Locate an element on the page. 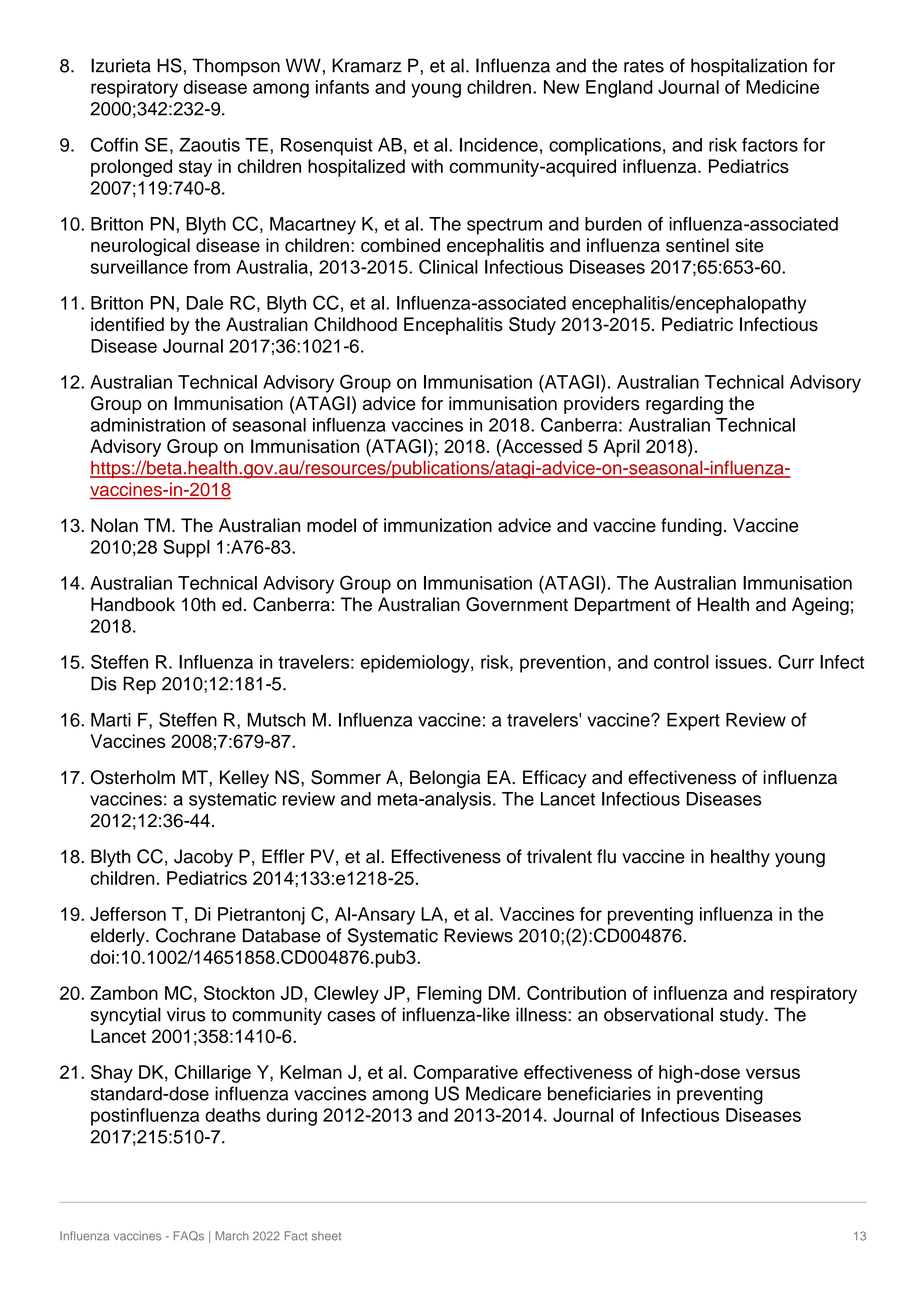 The image size is (924, 1308). immunization is located at coordinates (438, 525).
